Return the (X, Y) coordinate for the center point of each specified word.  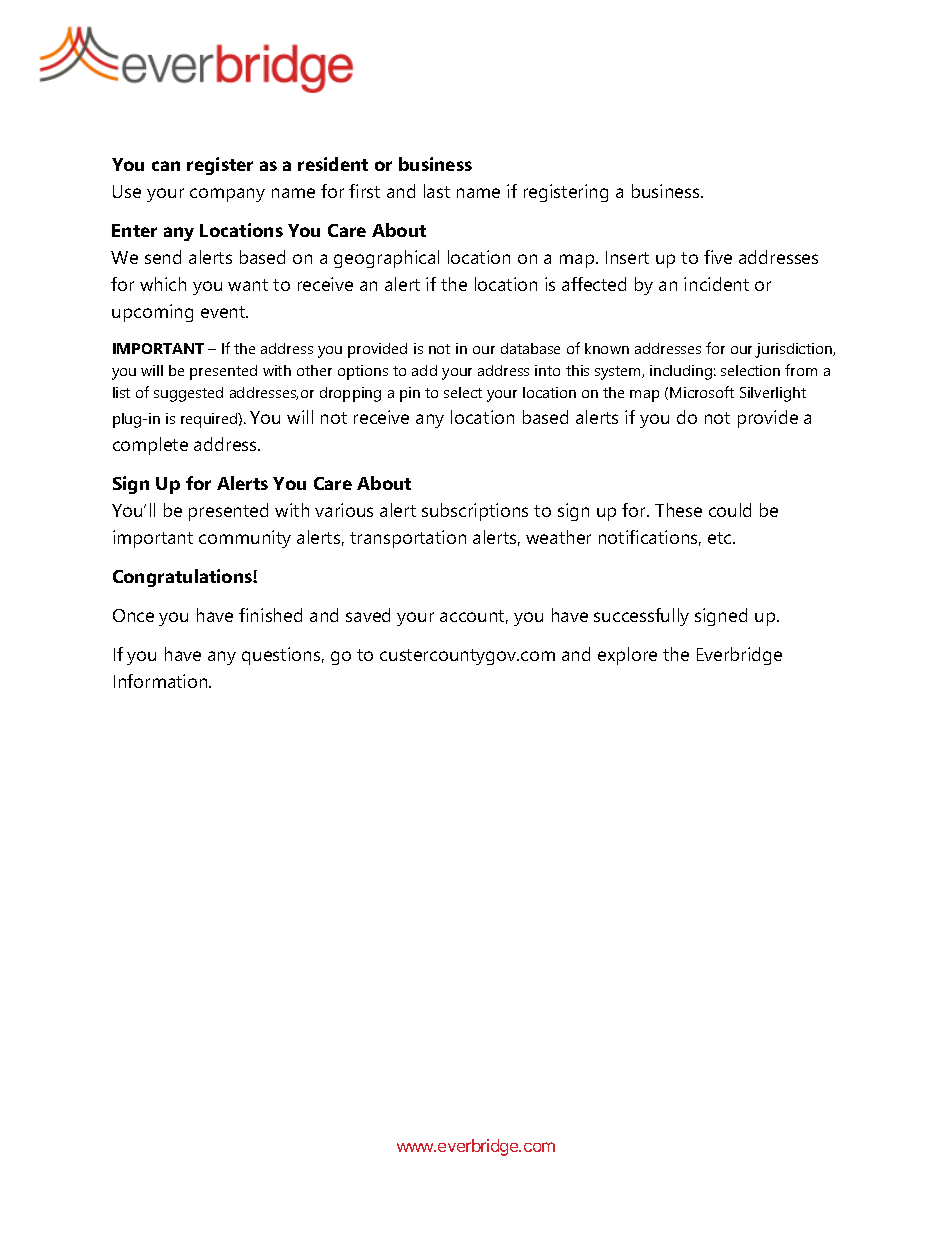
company (227, 195)
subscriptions (475, 512)
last (437, 191)
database (530, 348)
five (718, 257)
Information (162, 681)
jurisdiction (794, 350)
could (730, 510)
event (224, 312)
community (245, 539)
